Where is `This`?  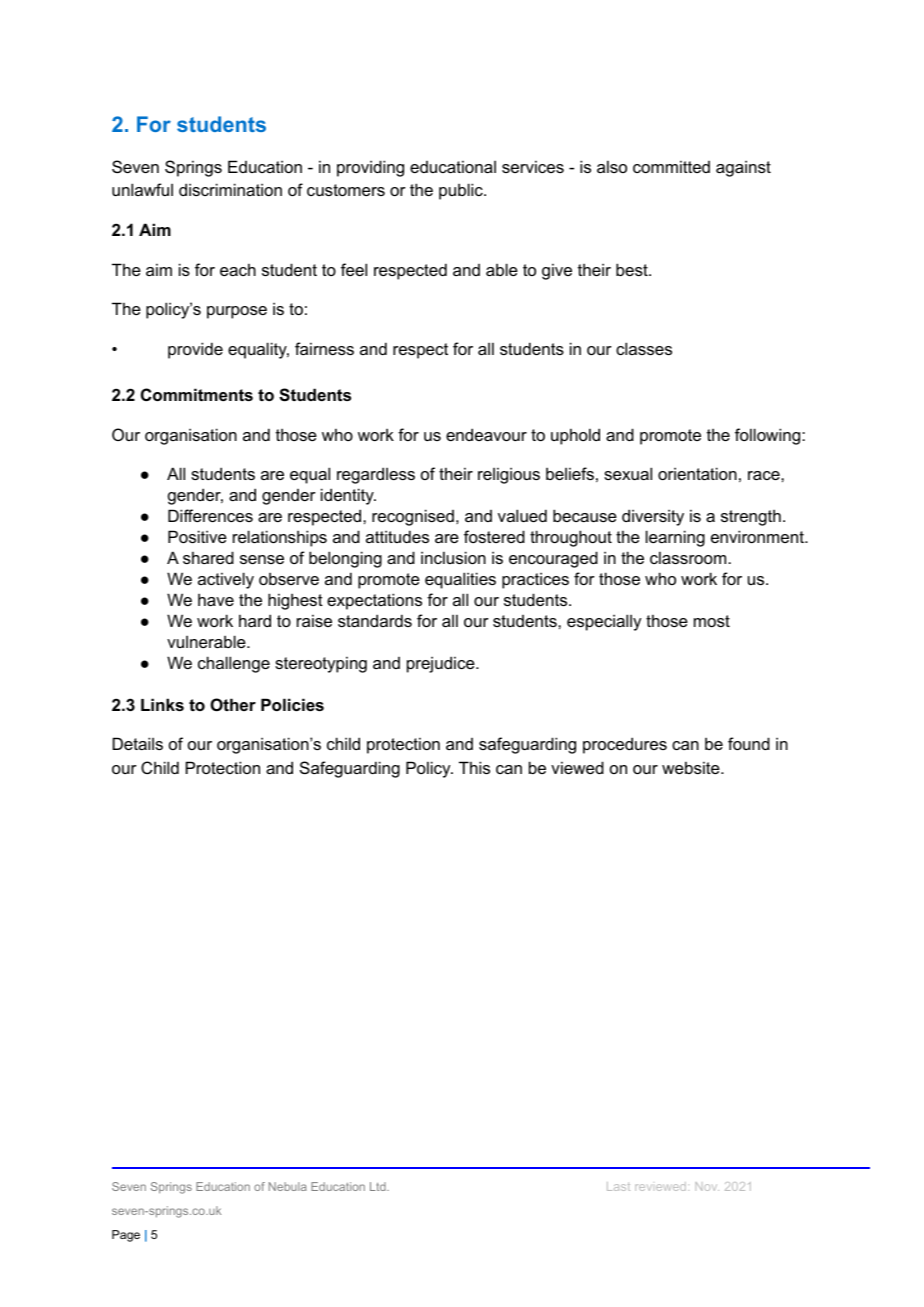
This is located at coordinates (474, 767).
